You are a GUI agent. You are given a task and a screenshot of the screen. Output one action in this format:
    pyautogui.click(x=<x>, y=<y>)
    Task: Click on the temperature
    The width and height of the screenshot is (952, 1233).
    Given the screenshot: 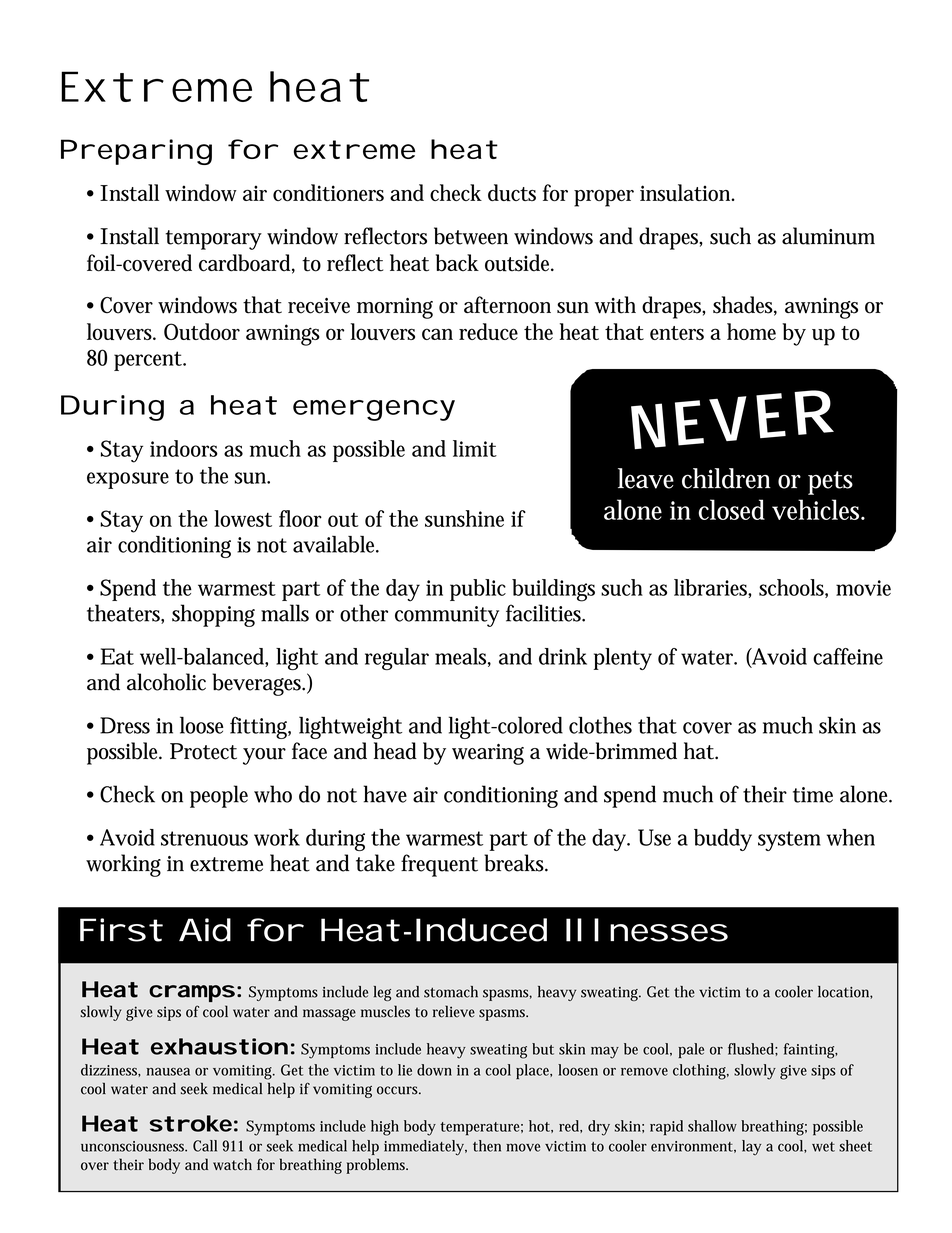 What is the action you would take?
    pyautogui.click(x=481, y=1128)
